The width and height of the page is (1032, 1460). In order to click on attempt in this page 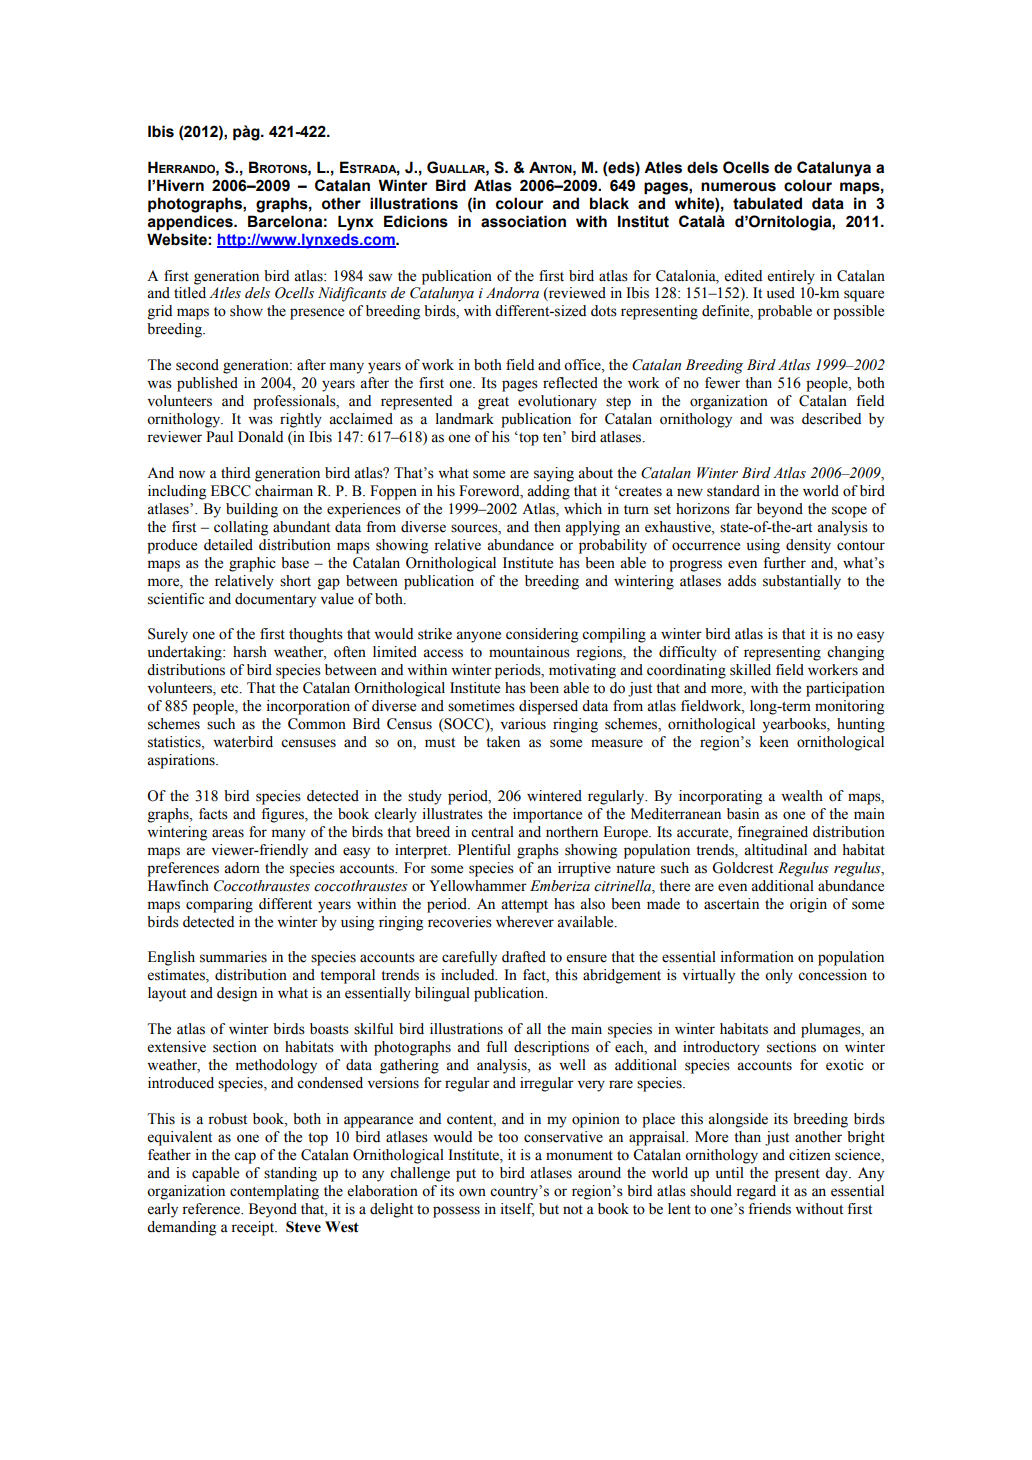, I will do `click(524, 906)`.
